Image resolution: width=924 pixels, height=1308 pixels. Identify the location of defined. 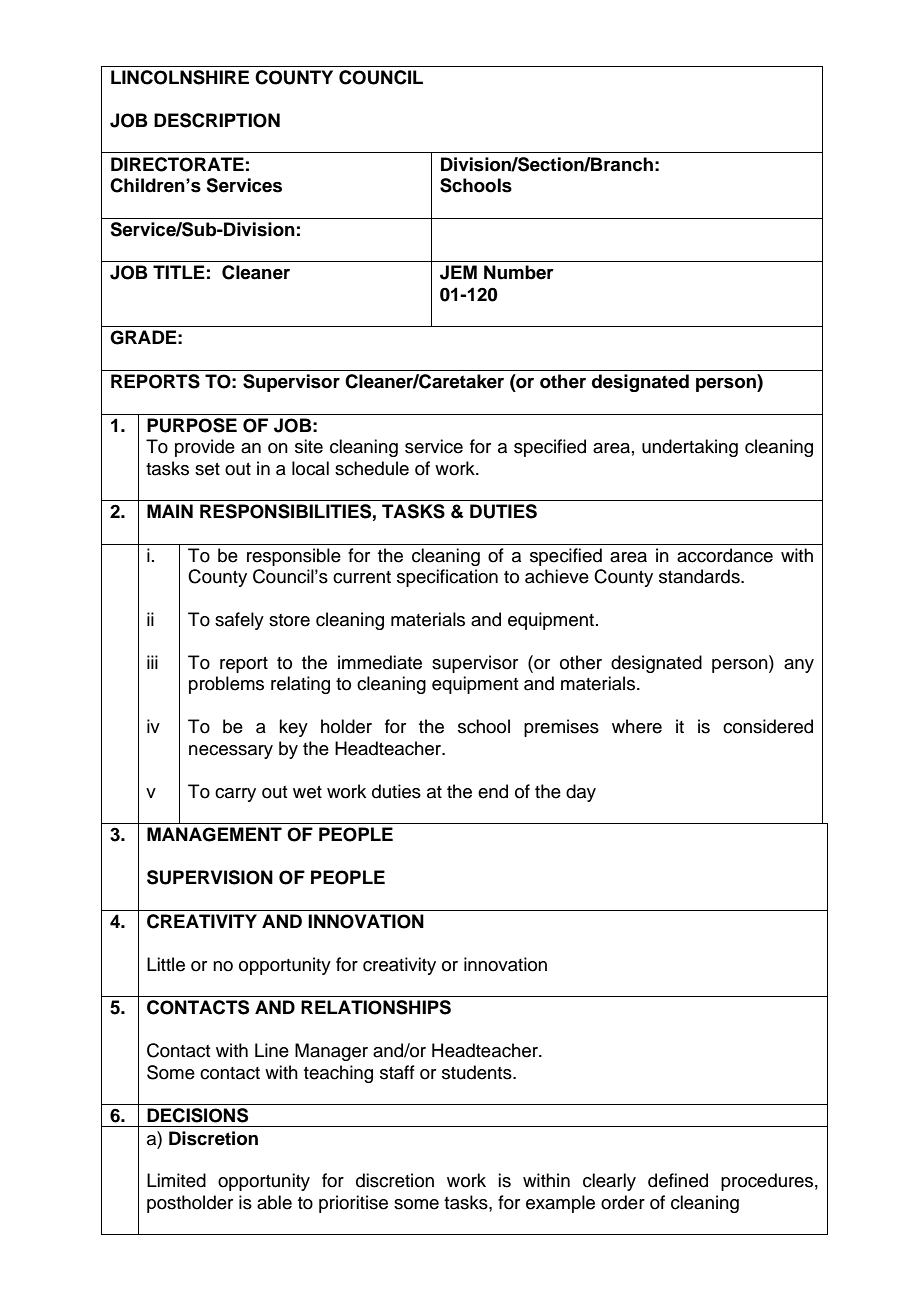
(678, 1180).
